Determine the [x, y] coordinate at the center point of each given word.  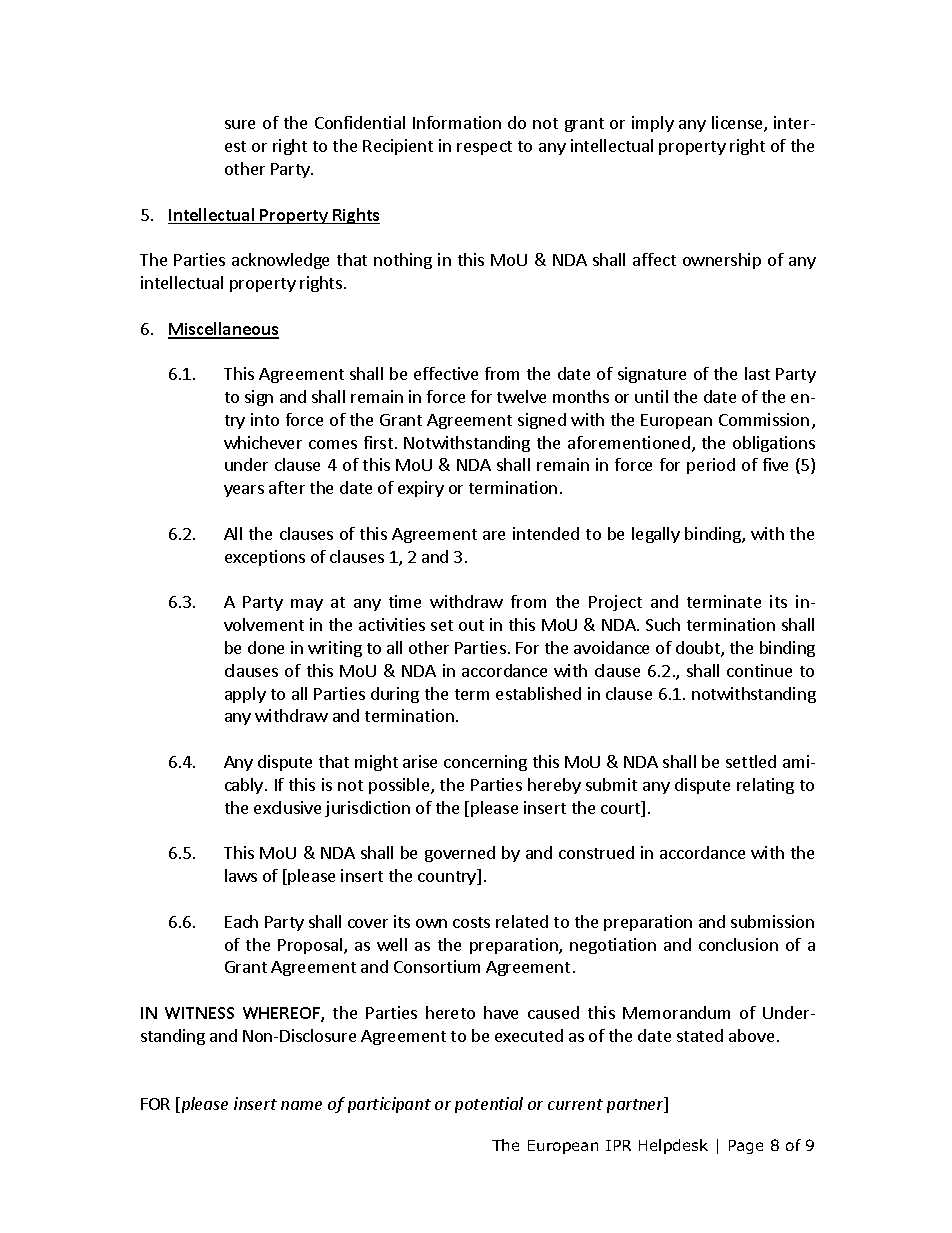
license [738, 124]
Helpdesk [673, 1146]
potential [489, 1105]
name [301, 1105]
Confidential [360, 122]
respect [484, 148]
